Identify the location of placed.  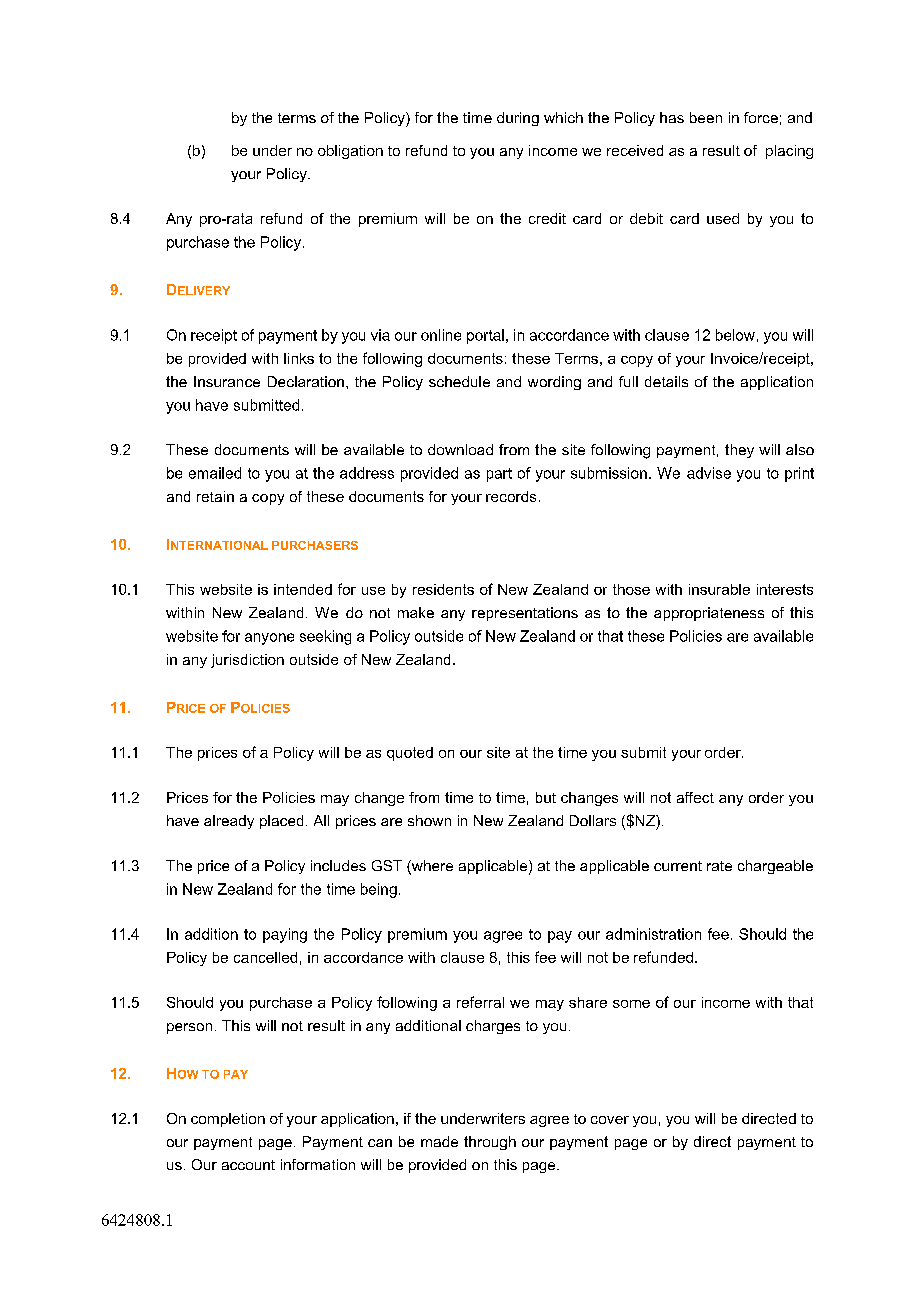
(281, 822).
